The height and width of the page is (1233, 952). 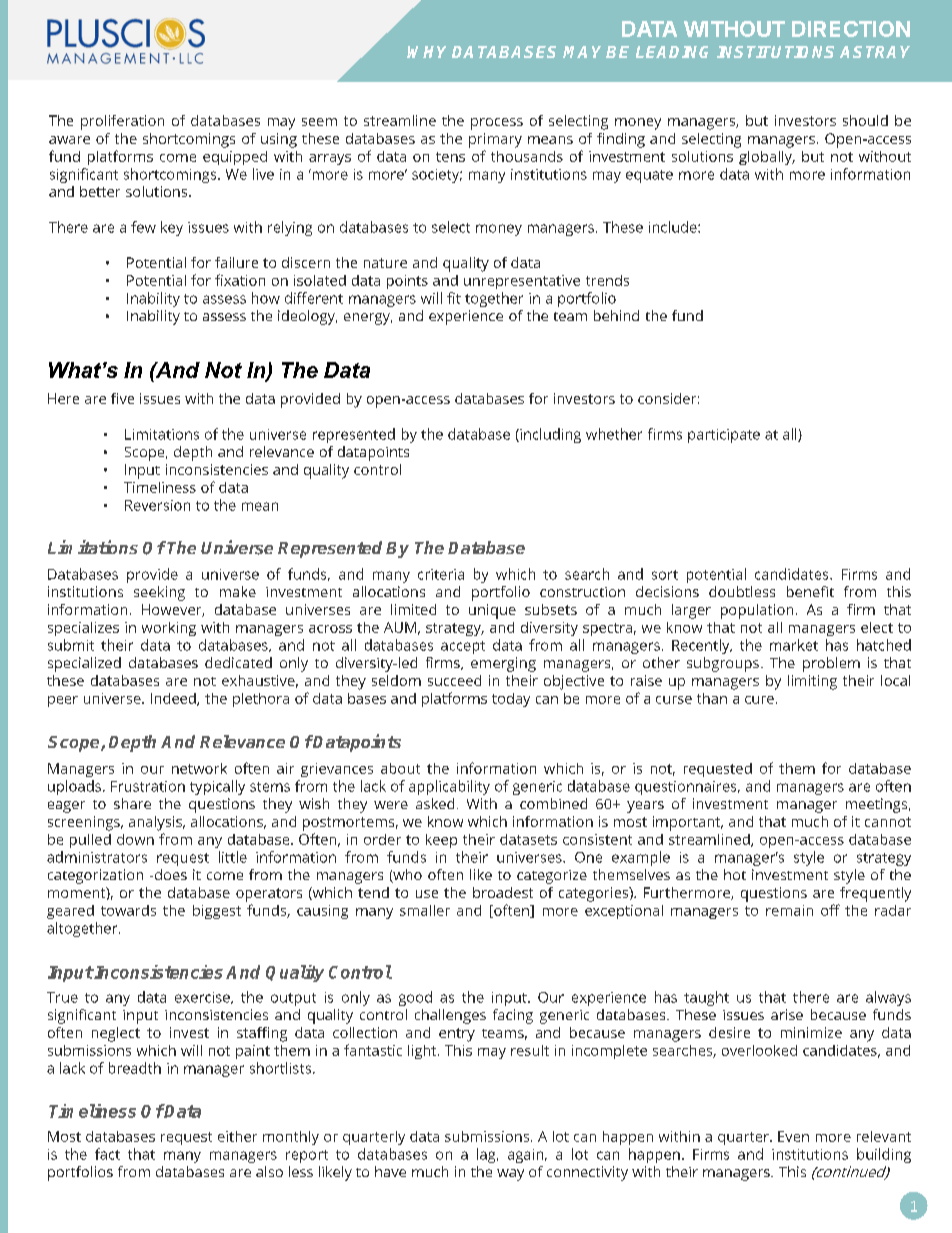 What do you see at coordinates (851, 29) in the page?
I see `DIRECTION` at bounding box center [851, 29].
